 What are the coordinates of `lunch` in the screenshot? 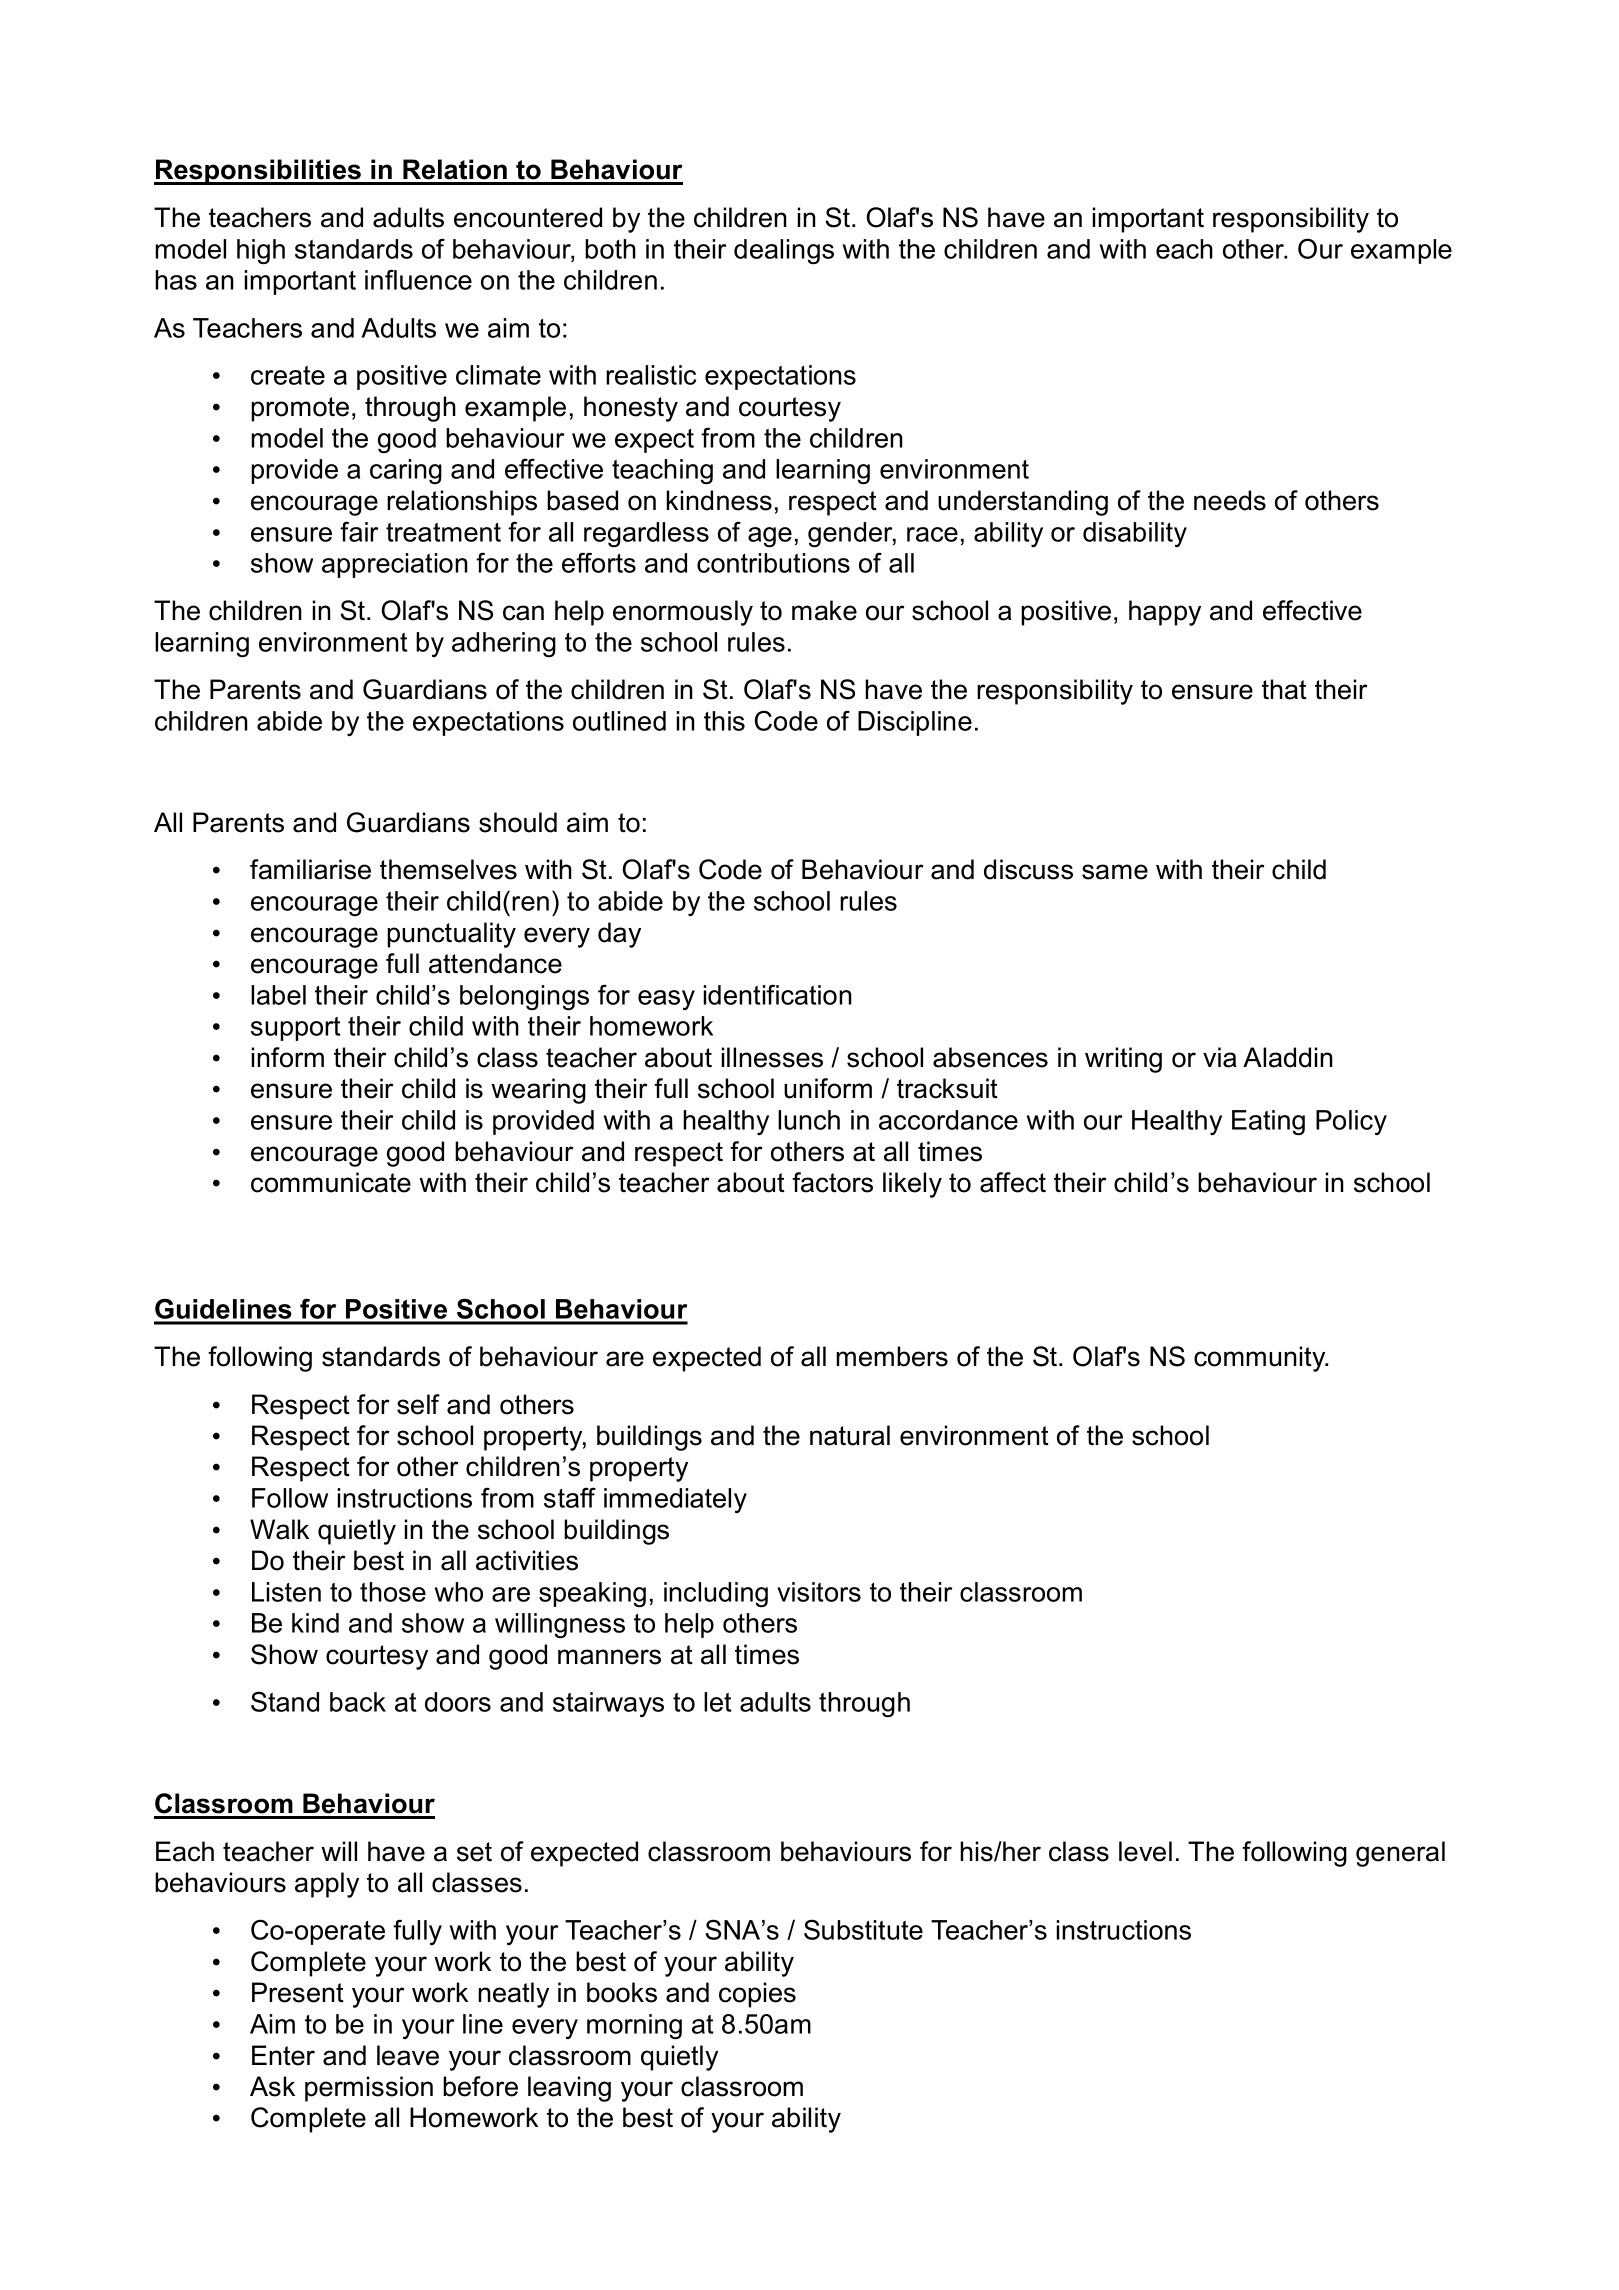 It's located at (809, 1120).
